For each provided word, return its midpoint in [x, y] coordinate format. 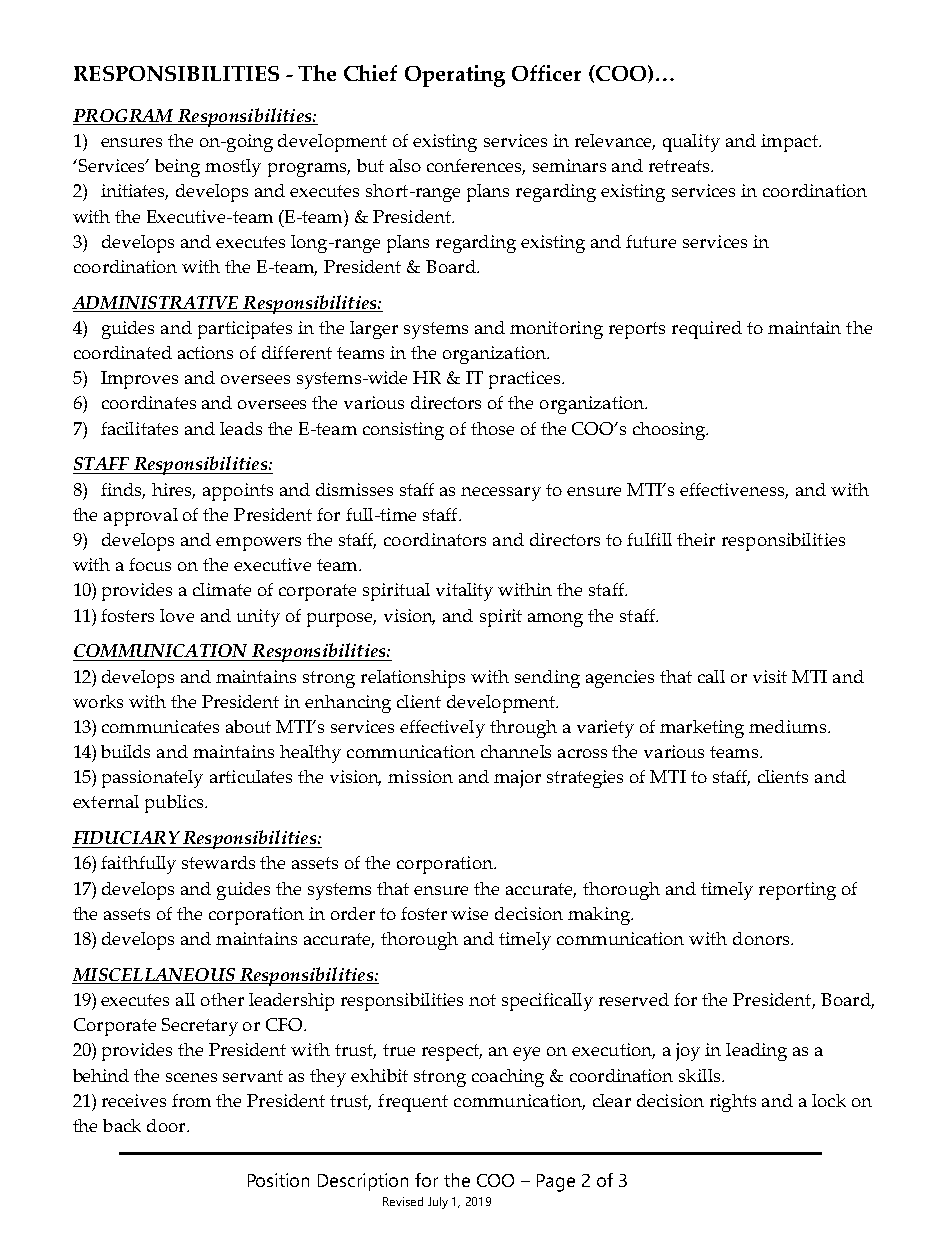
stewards [218, 862]
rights [733, 1103]
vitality [464, 592]
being [177, 168]
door [167, 1125]
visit [770, 676]
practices [526, 380]
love [177, 615]
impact [790, 143]
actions [205, 352]
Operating [455, 76]
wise [469, 913]
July [438, 1203]
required [707, 330]
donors [762, 938]
